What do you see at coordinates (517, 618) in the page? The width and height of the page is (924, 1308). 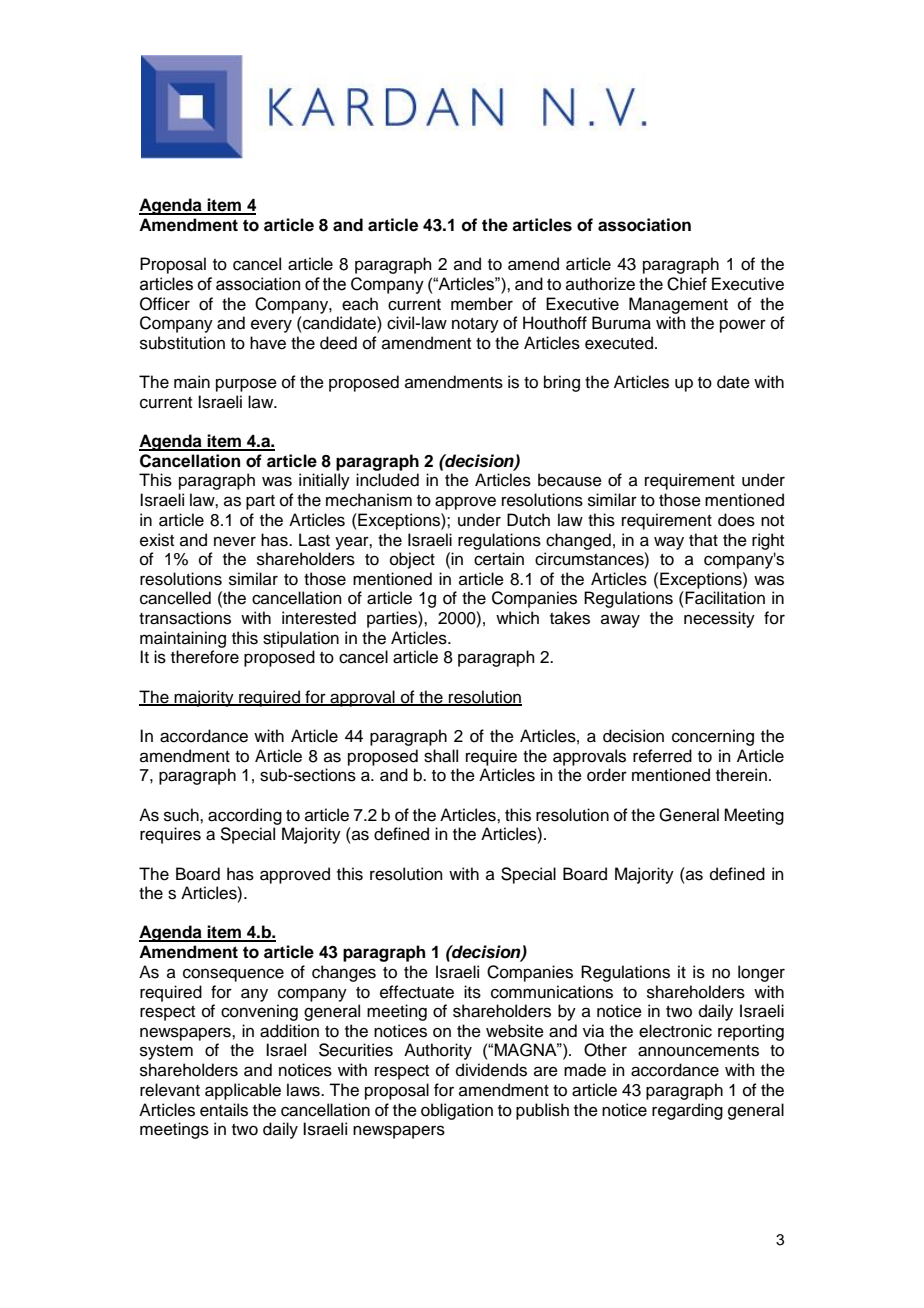 I see `which` at bounding box center [517, 618].
